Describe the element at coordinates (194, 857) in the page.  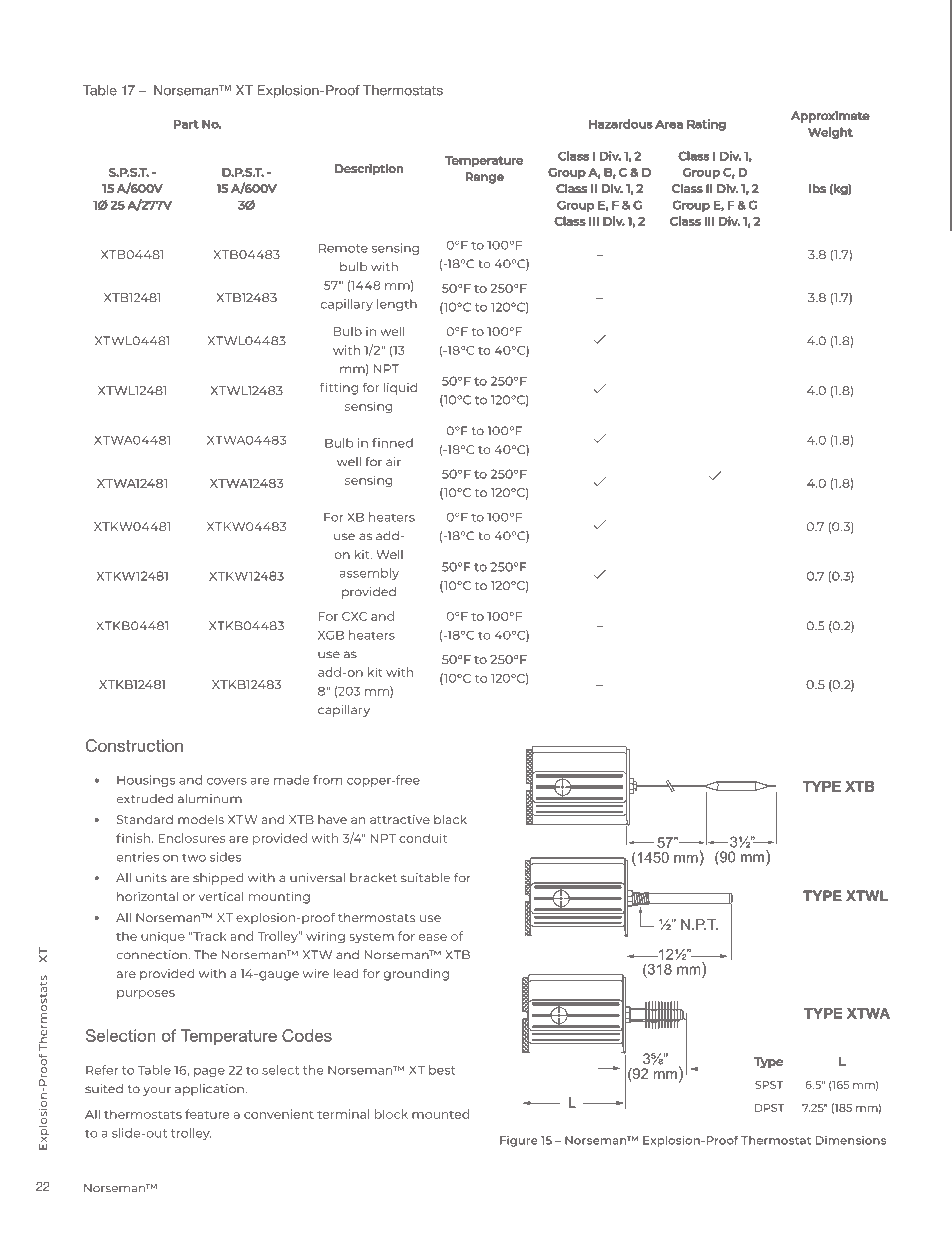
I see `two` at that location.
